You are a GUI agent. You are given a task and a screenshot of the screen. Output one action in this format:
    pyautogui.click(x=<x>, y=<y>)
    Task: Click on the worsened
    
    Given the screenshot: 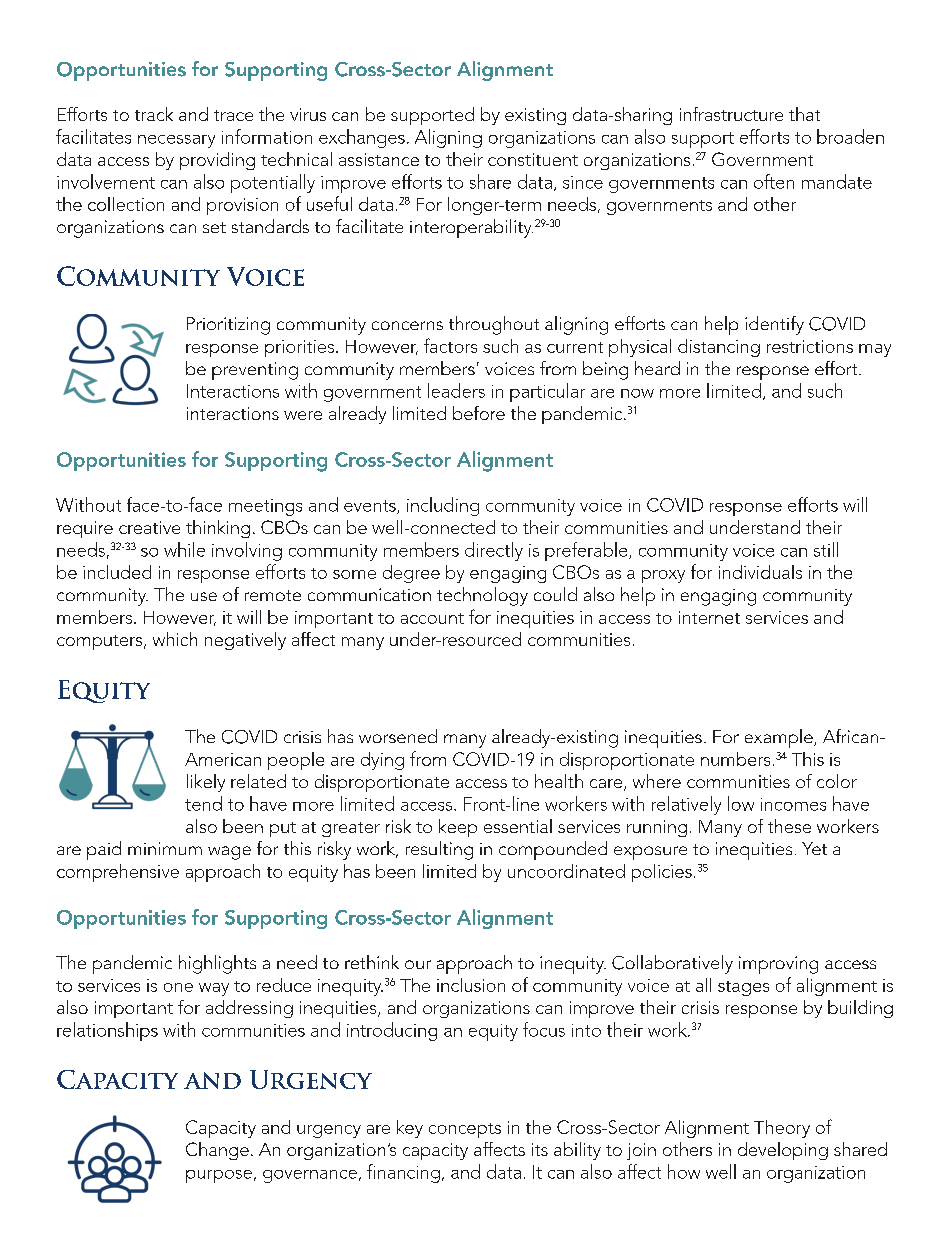 What is the action you would take?
    pyautogui.click(x=398, y=736)
